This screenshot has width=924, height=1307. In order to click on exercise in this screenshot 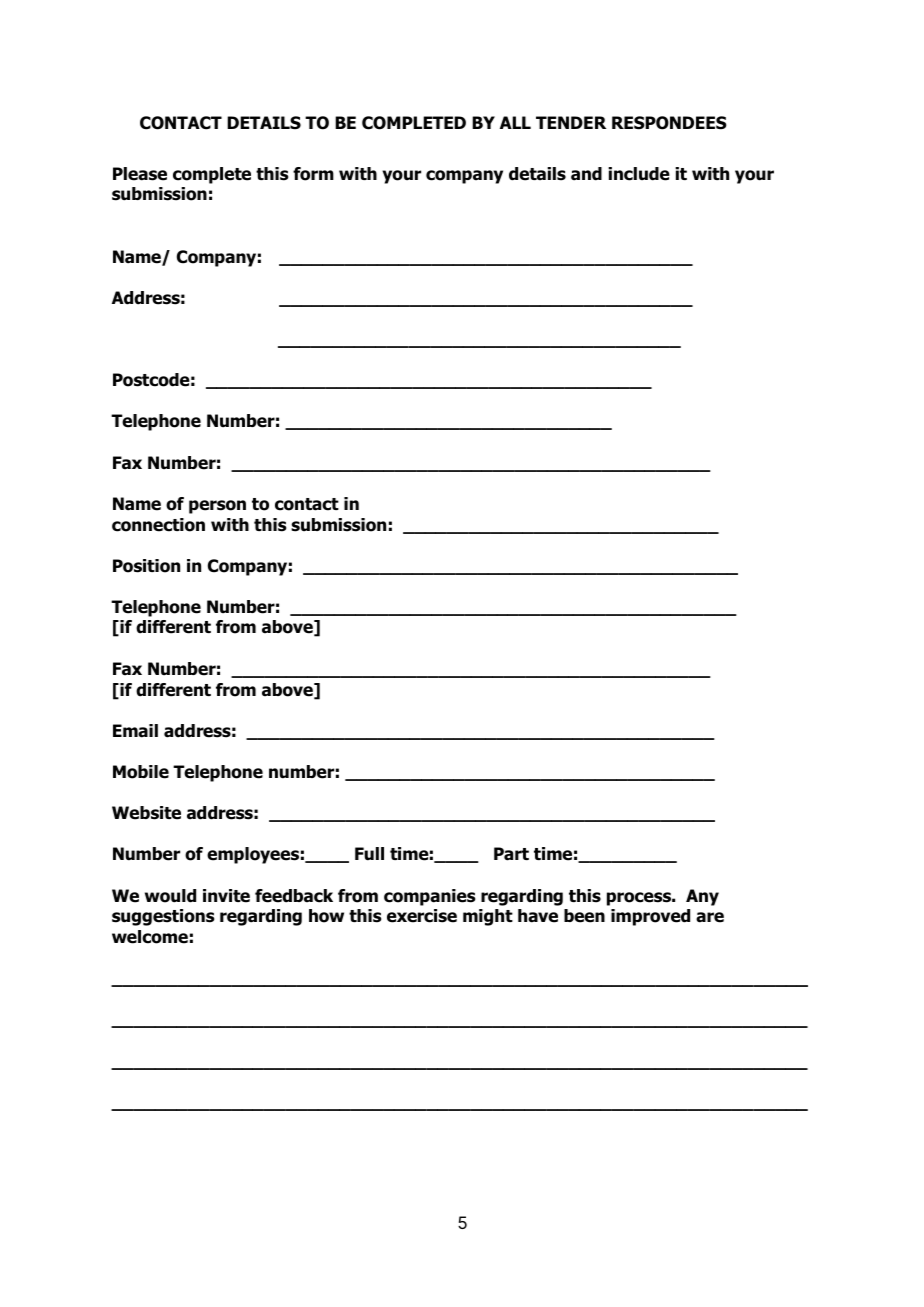, I will do `click(422, 916)`.
